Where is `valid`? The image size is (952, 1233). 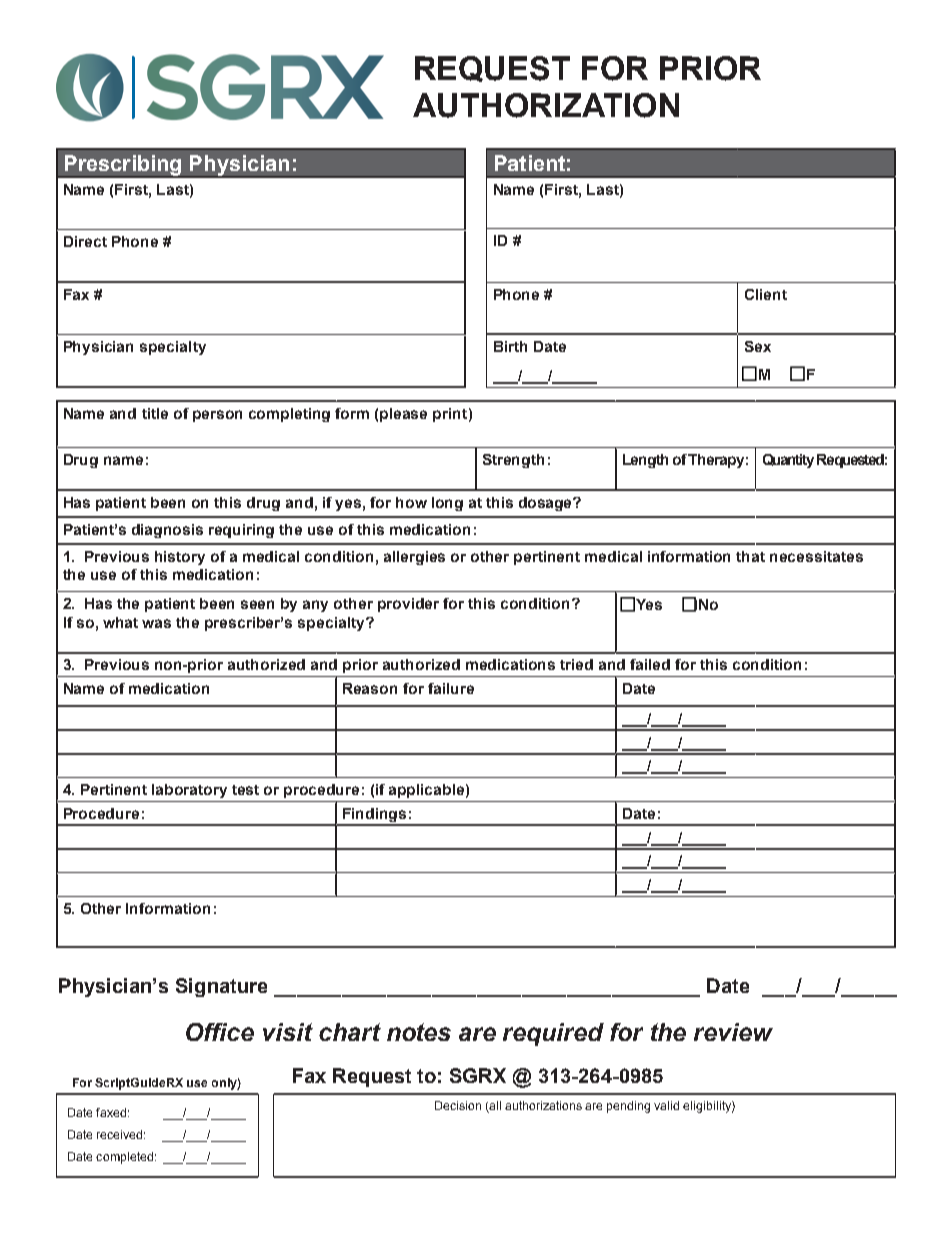
valid is located at coordinates (666, 1105).
